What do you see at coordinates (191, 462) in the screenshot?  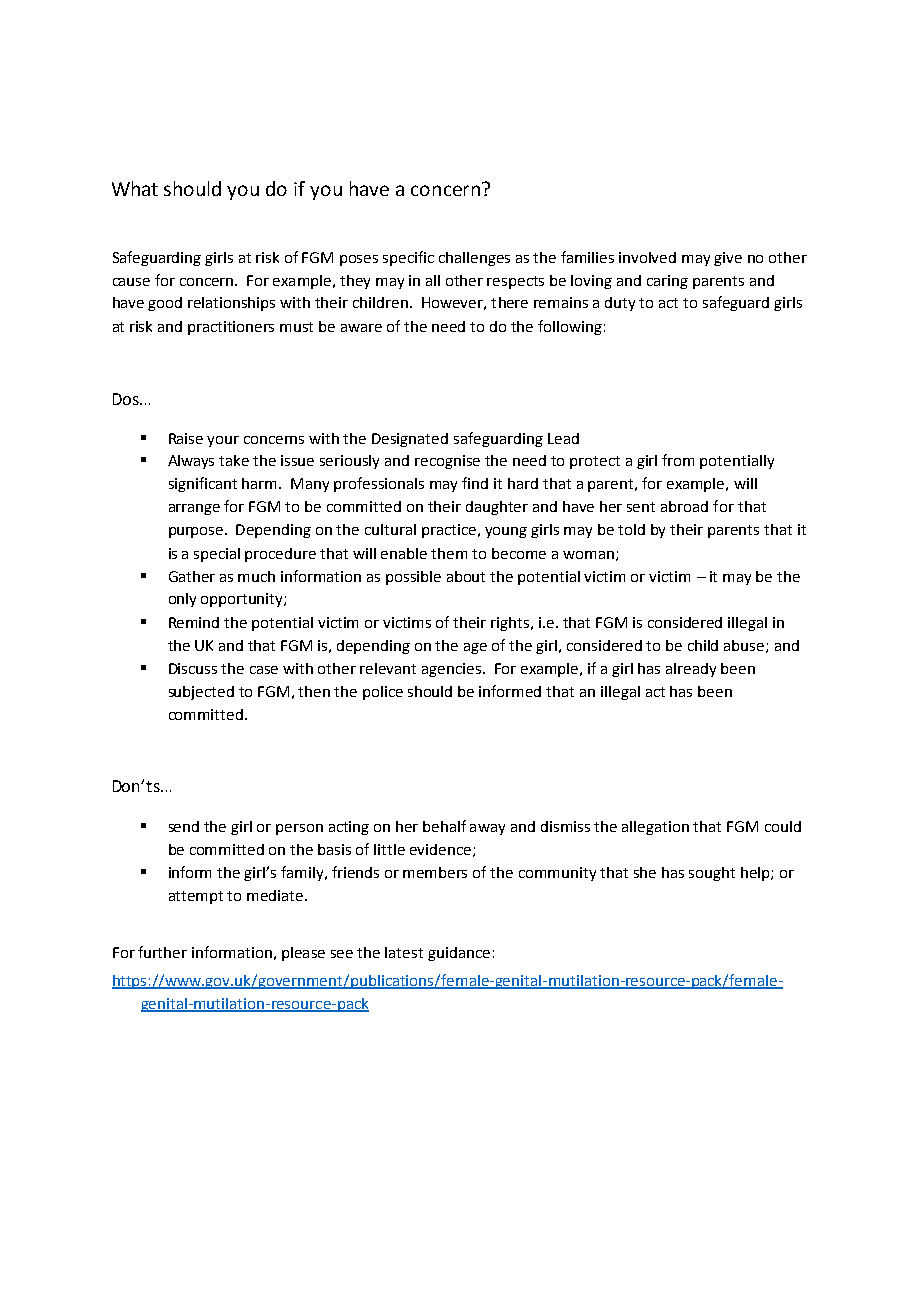 I see `Always` at bounding box center [191, 462].
